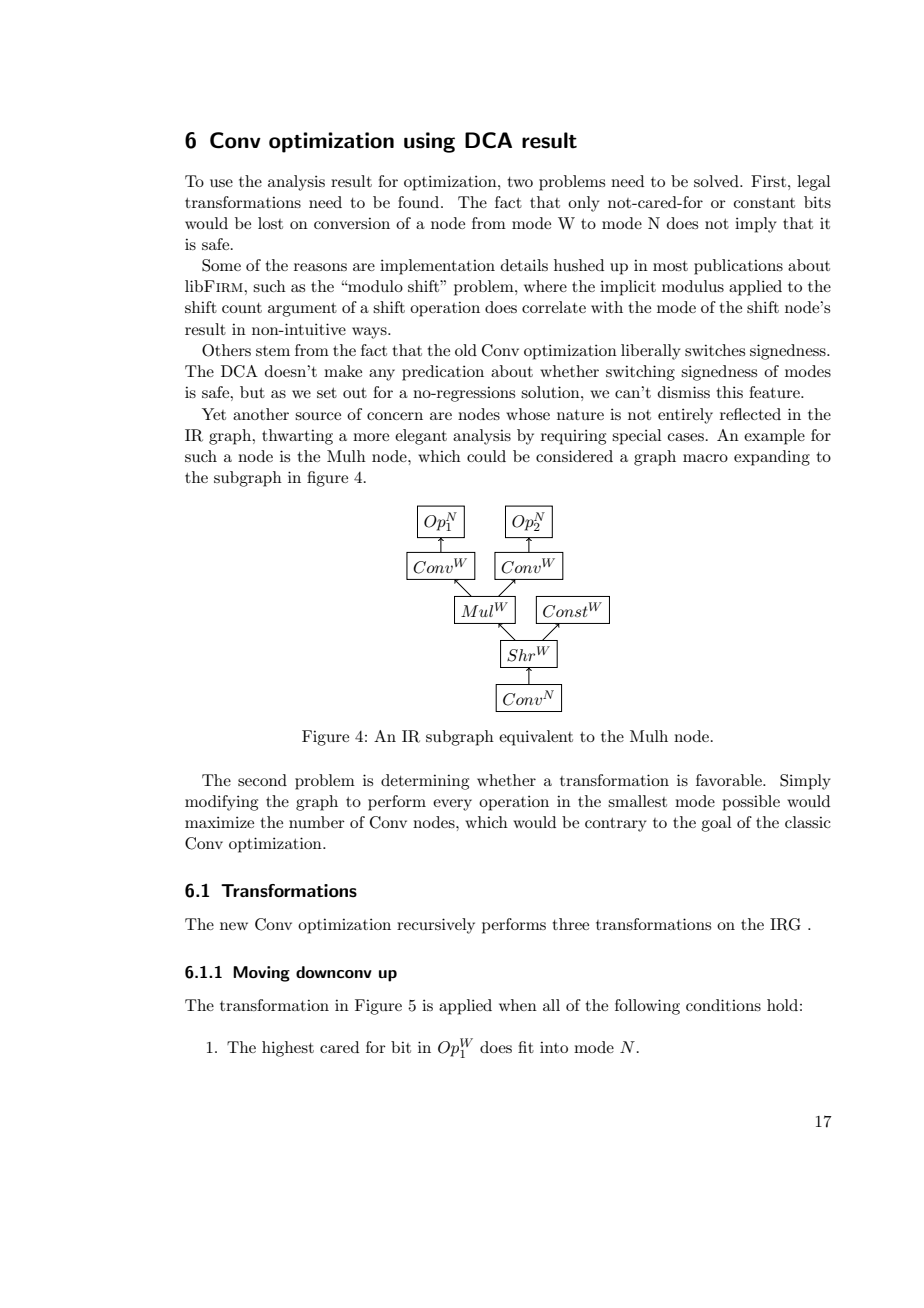 The width and height of the document is (924, 1308). I want to click on highest, so click(288, 1049).
